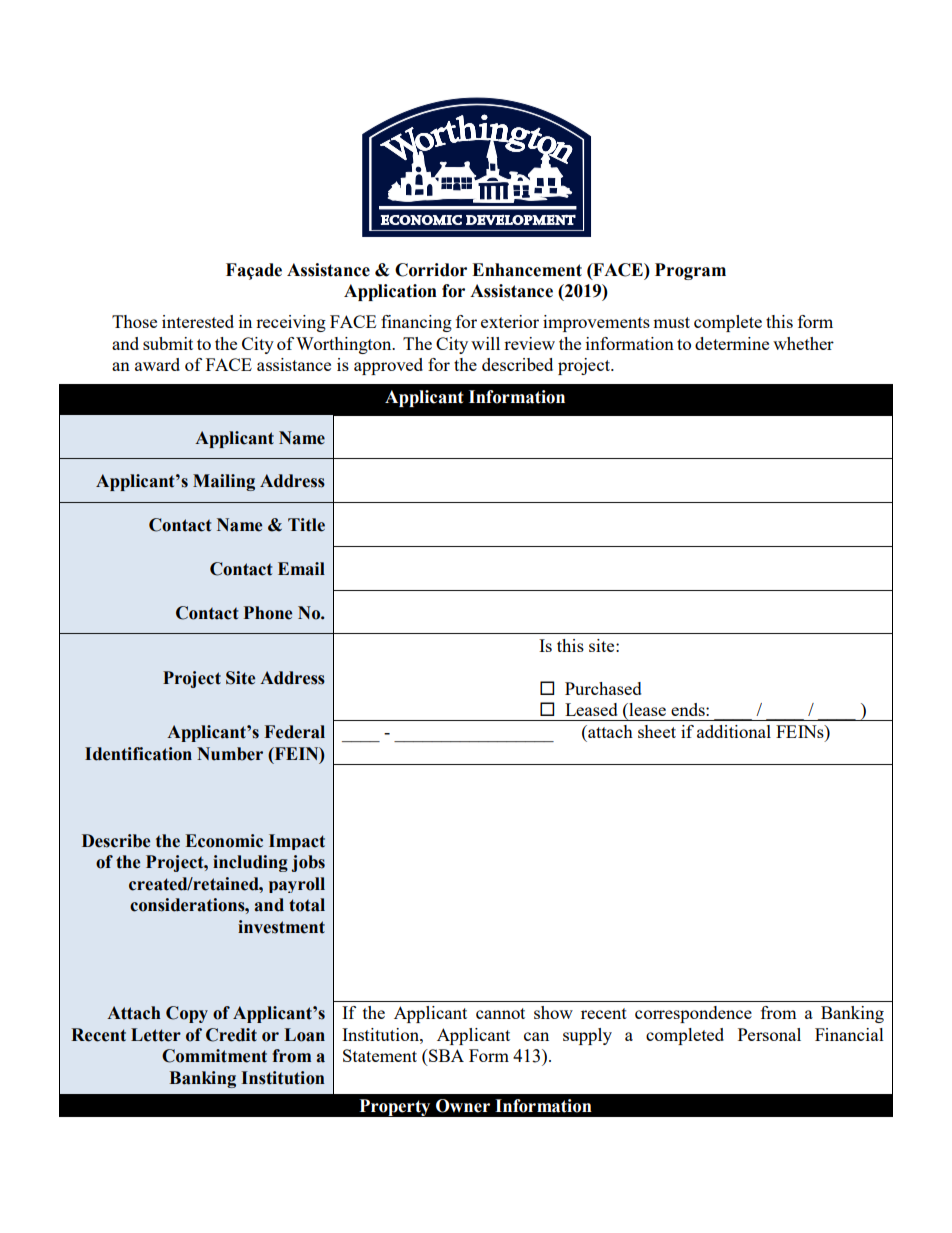 This image has height=1233, width=952. I want to click on Program, so click(690, 271).
